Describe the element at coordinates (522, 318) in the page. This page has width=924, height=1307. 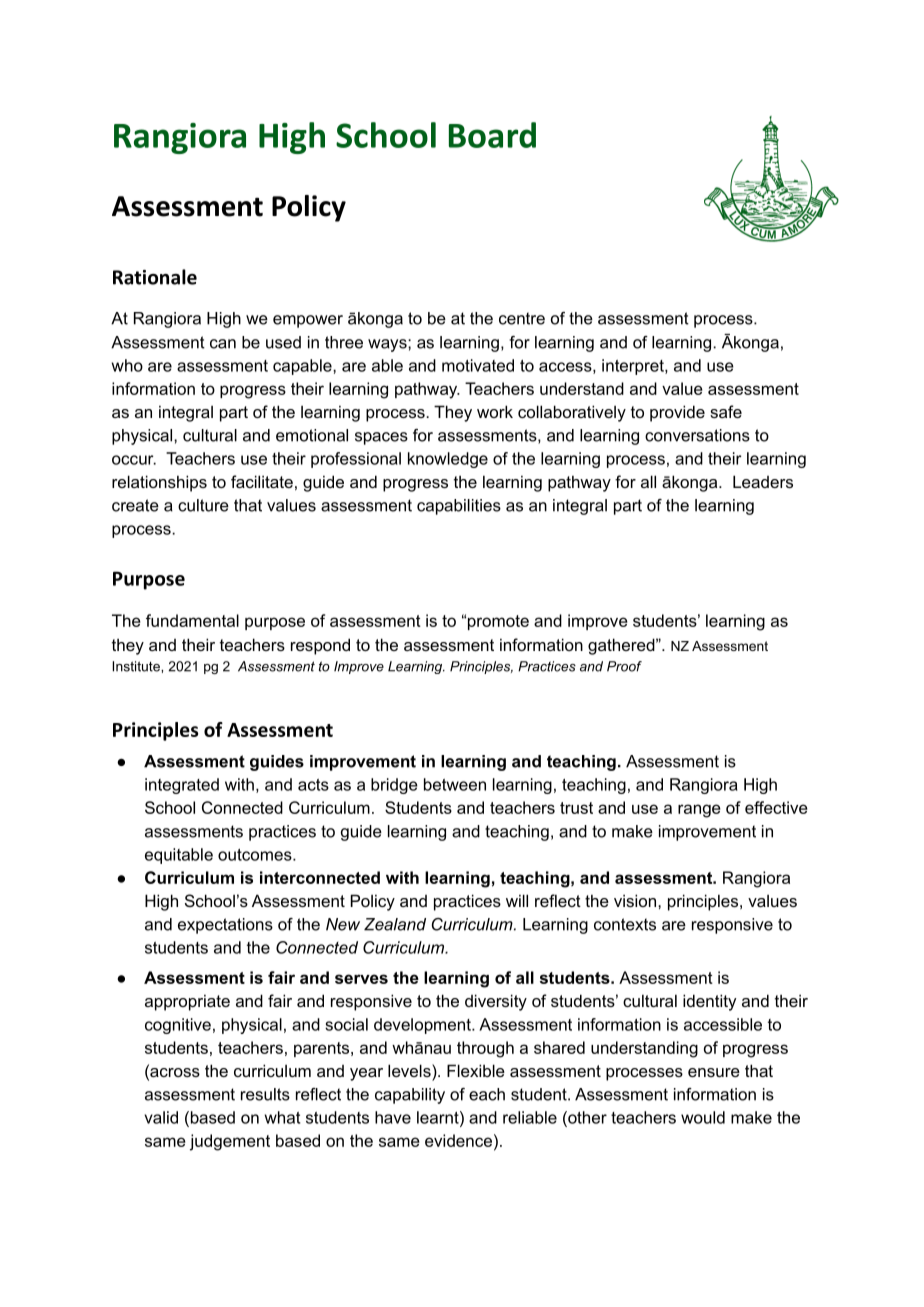
I see `centre` at that location.
